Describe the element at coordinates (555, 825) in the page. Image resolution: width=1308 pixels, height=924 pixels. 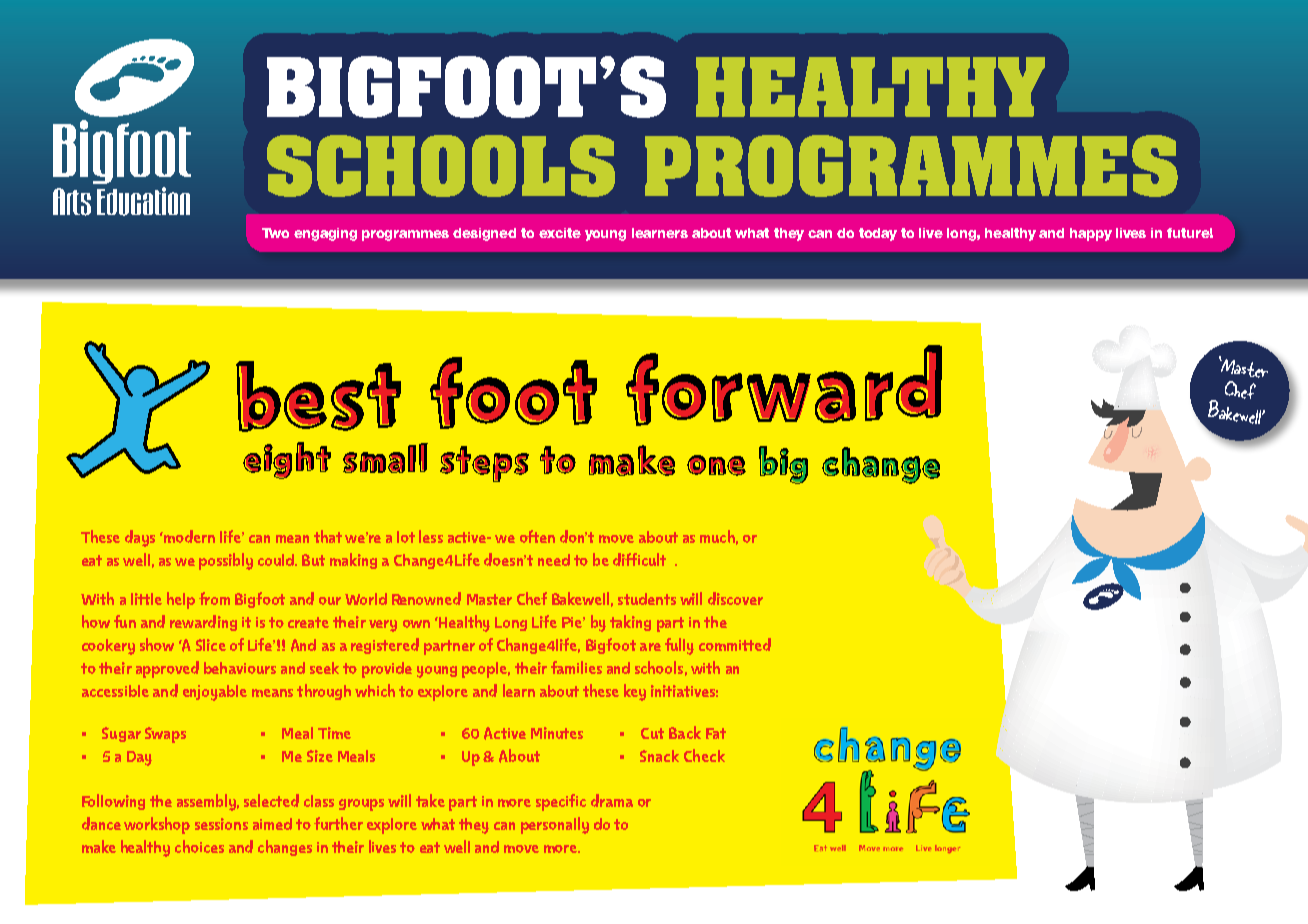
I see `personally` at that location.
